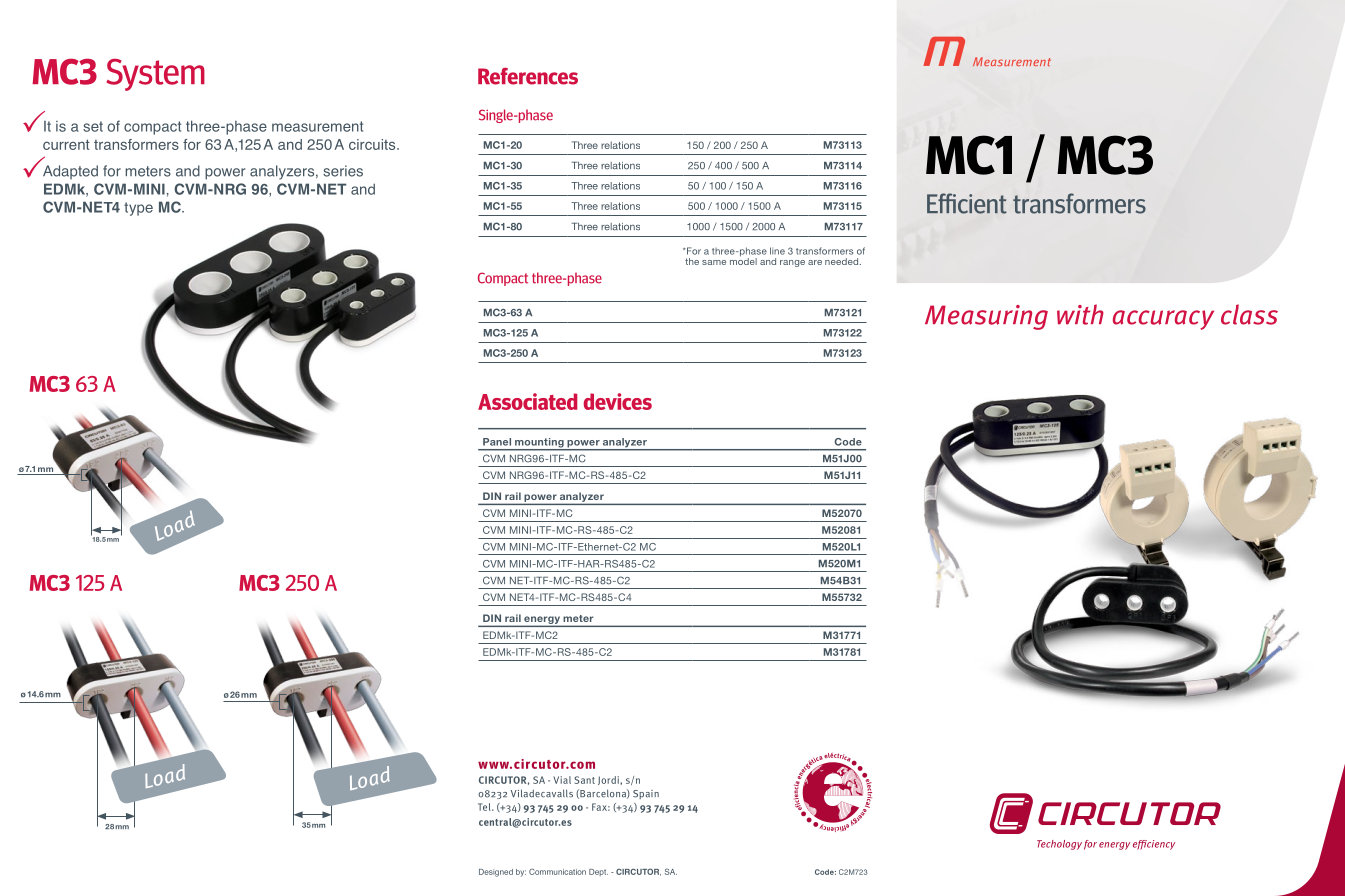 This screenshot has height=896, width=1345. What do you see at coordinates (528, 76) in the screenshot?
I see `References` at bounding box center [528, 76].
